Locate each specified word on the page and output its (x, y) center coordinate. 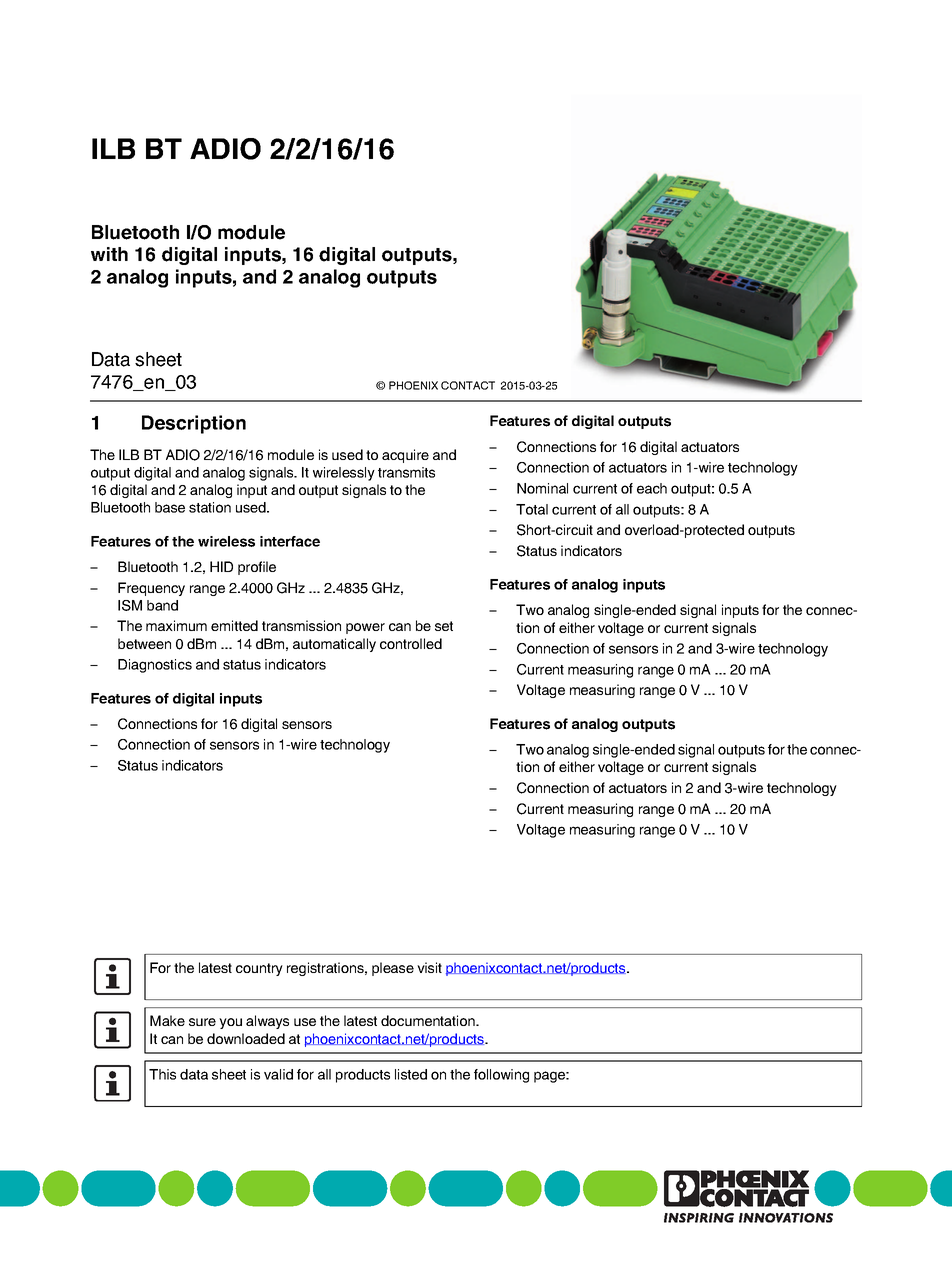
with (109, 254)
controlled (411, 643)
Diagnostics (155, 666)
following (501, 1076)
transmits (406, 472)
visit (429, 967)
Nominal (542, 488)
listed (411, 1074)
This (162, 1074)
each (652, 488)
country (259, 969)
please (393, 969)
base (170, 507)
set (444, 626)
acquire (405, 456)
